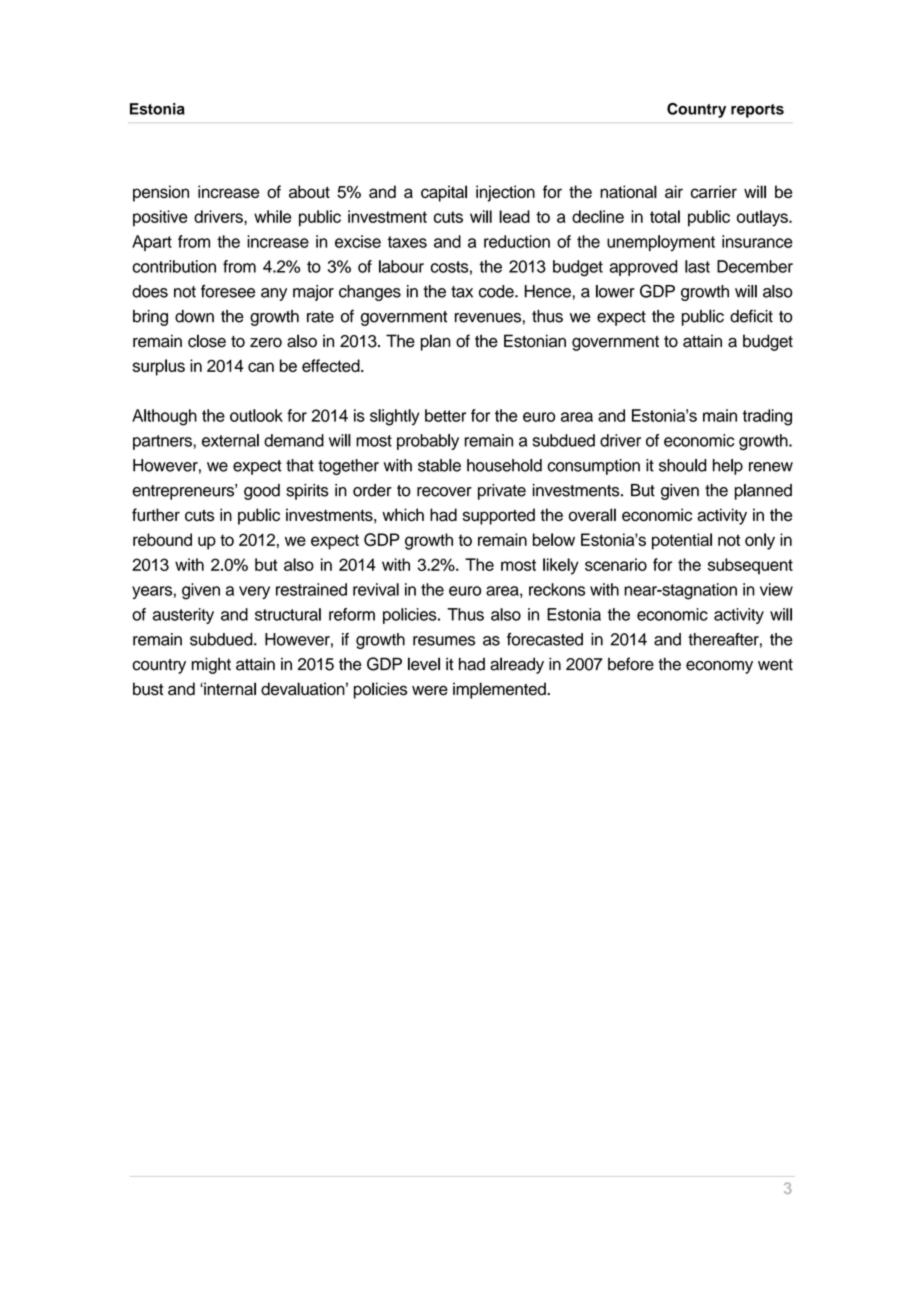 The width and height of the screenshot is (924, 1308). What do you see at coordinates (757, 111) in the screenshot?
I see `reports` at bounding box center [757, 111].
